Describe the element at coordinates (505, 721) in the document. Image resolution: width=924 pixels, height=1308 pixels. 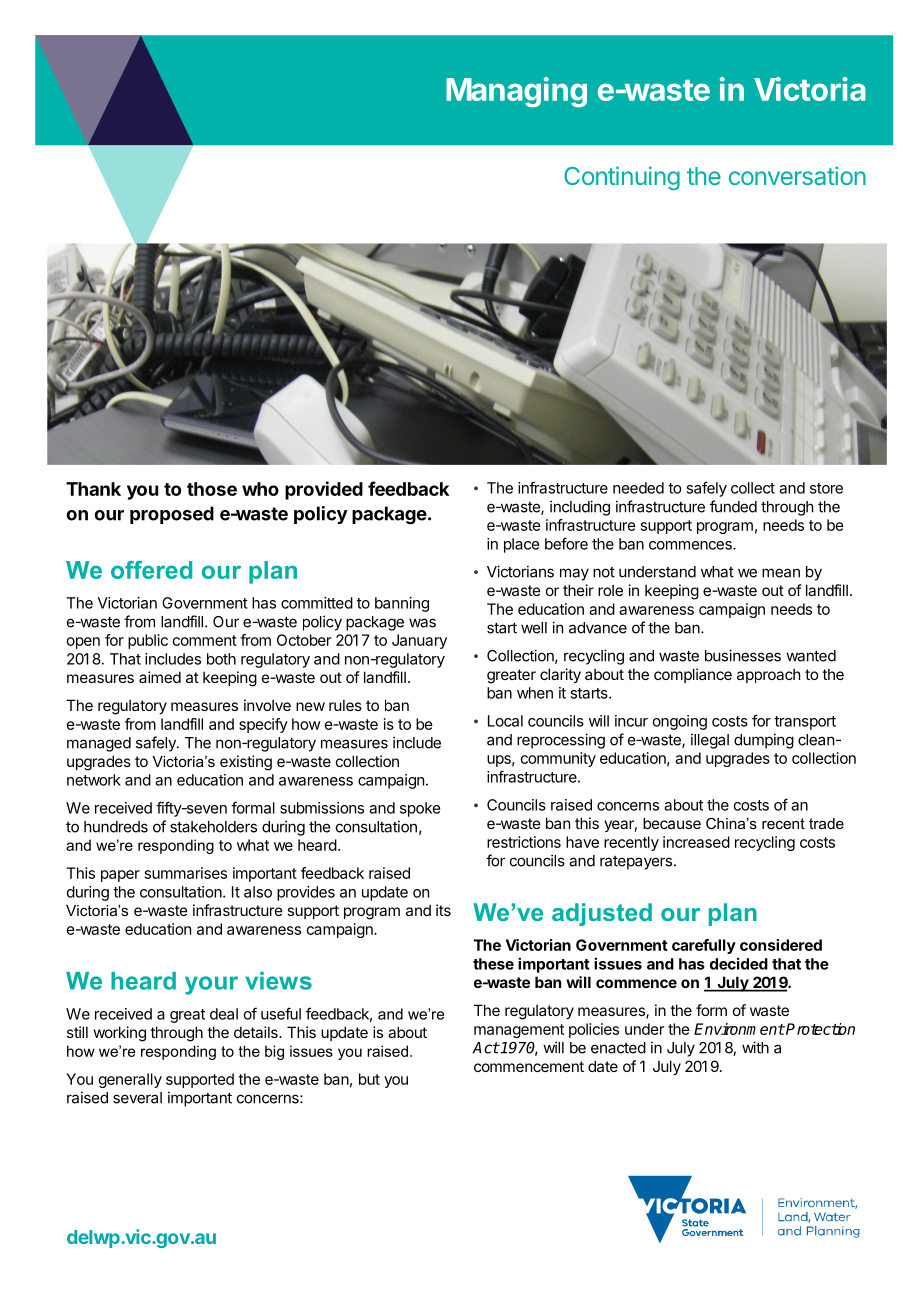
I see `Local` at that location.
